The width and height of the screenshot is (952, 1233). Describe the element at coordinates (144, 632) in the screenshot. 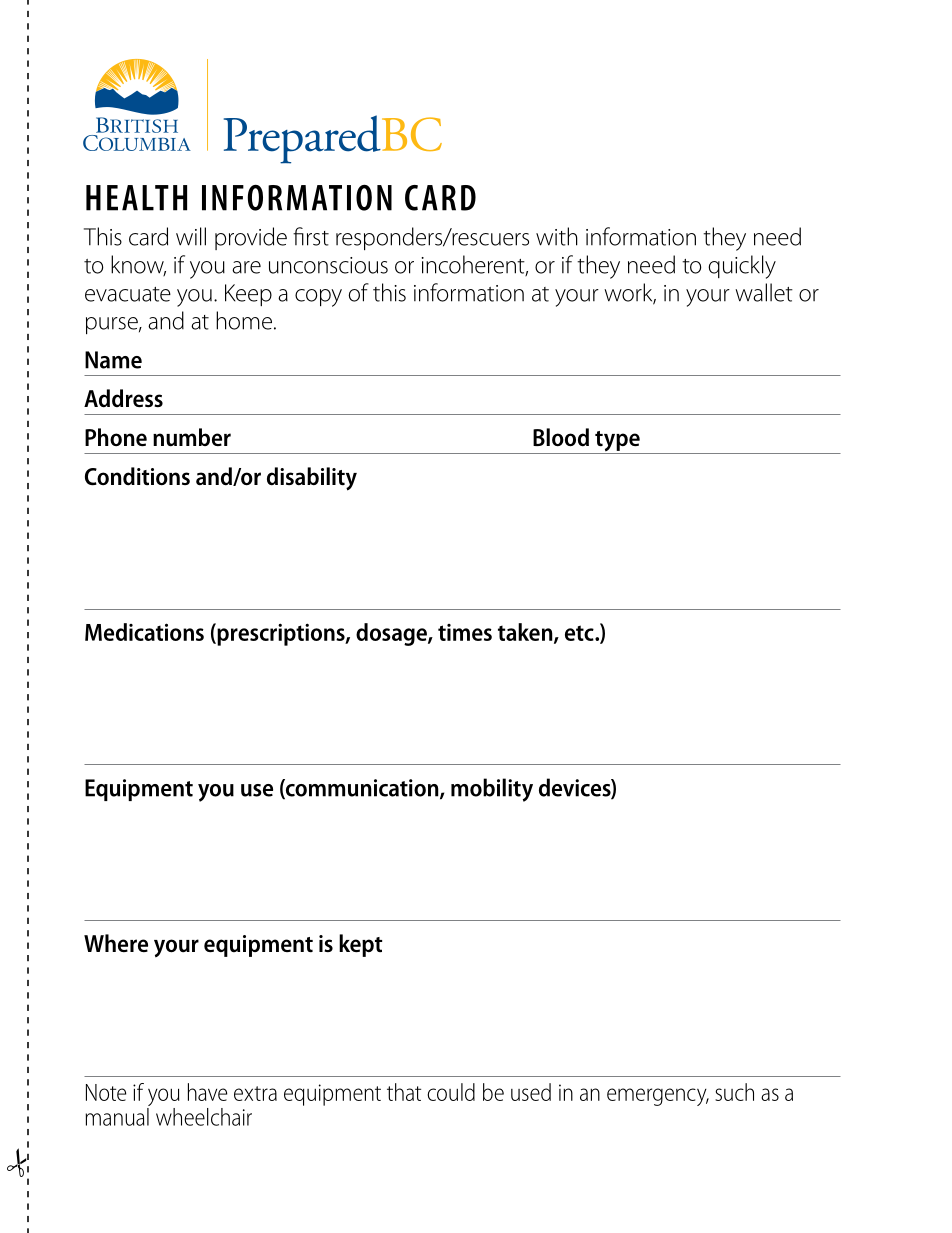

I see `Medications` at that location.
